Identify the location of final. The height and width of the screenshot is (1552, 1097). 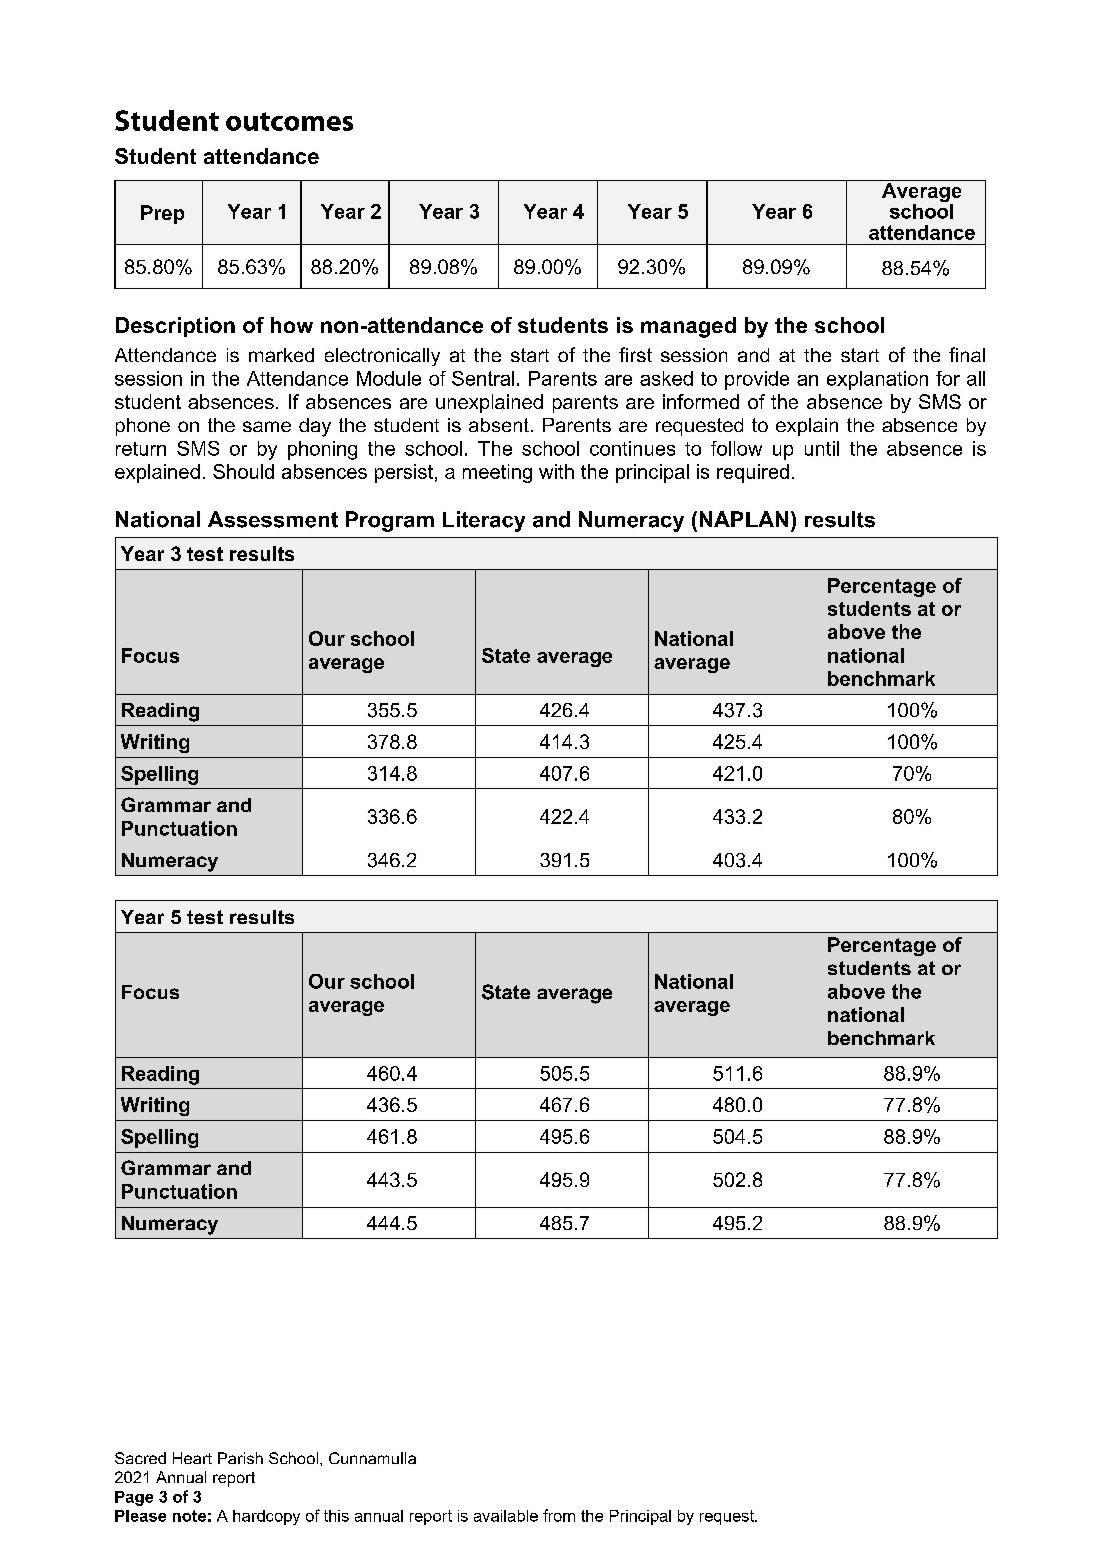
(967, 354).
